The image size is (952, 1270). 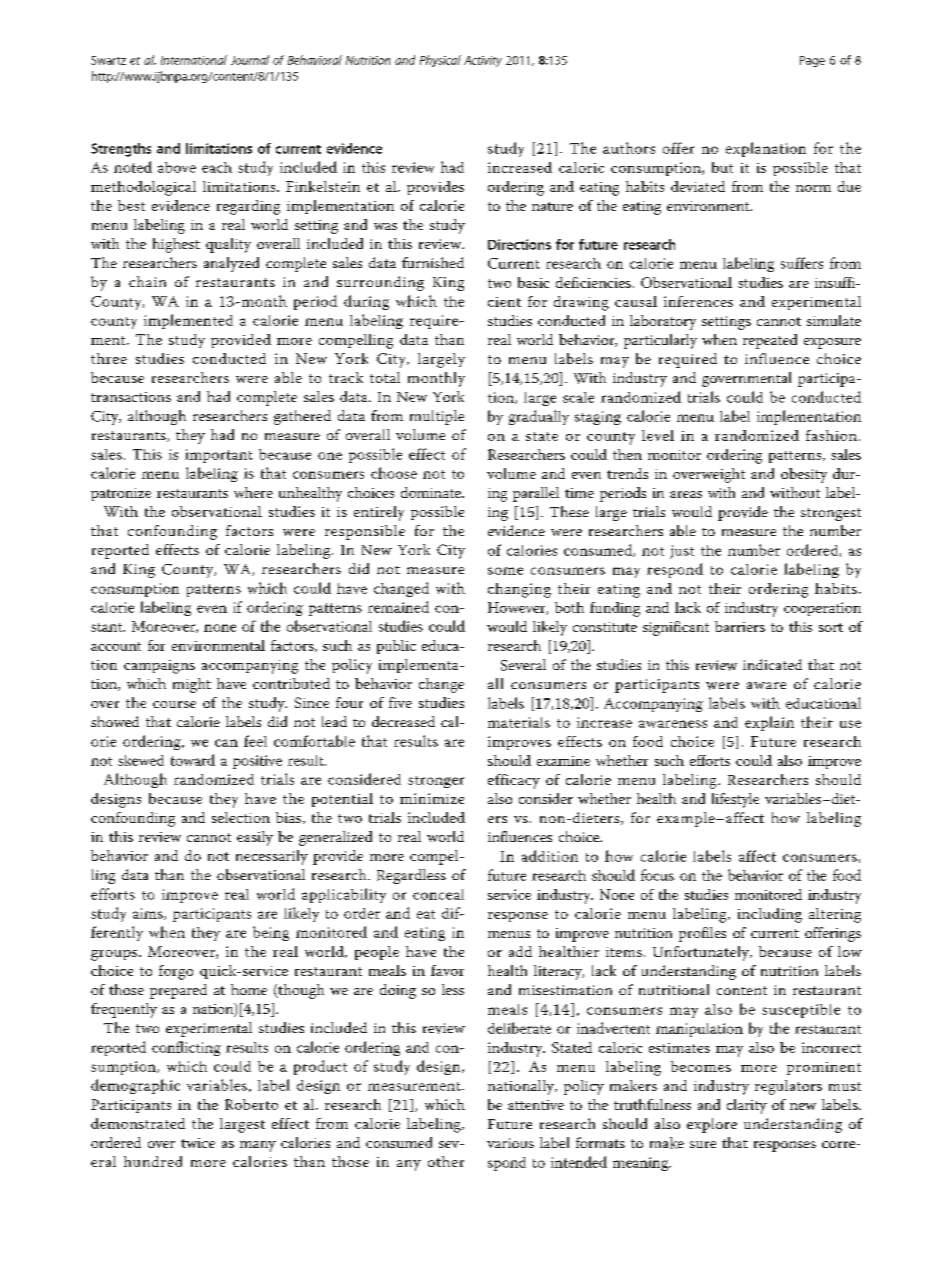 What do you see at coordinates (740, 626) in the image?
I see `barriers` at bounding box center [740, 626].
